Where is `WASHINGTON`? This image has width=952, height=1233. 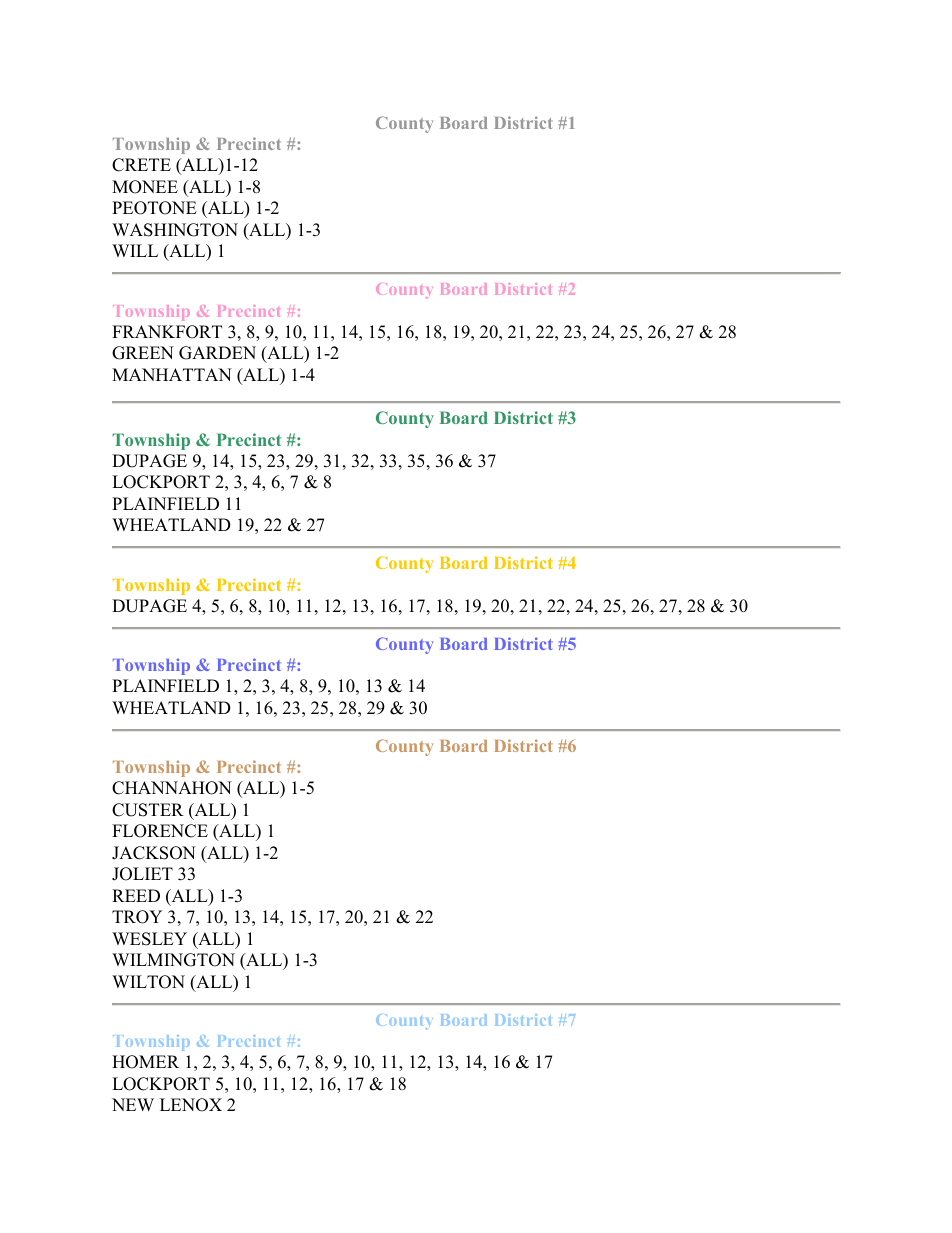 WASHINGTON is located at coordinates (175, 230).
